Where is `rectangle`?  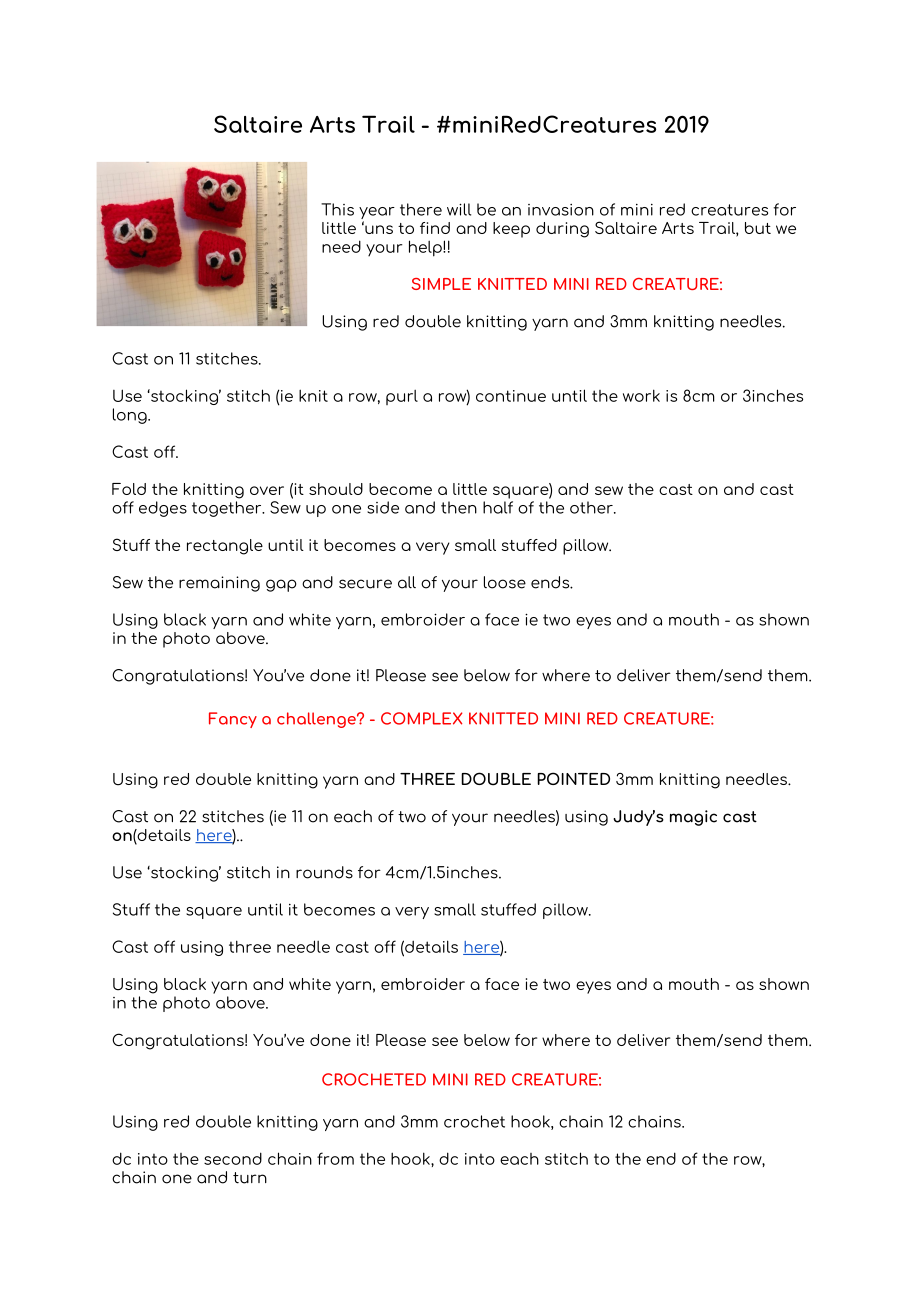 rectangle is located at coordinates (225, 547).
